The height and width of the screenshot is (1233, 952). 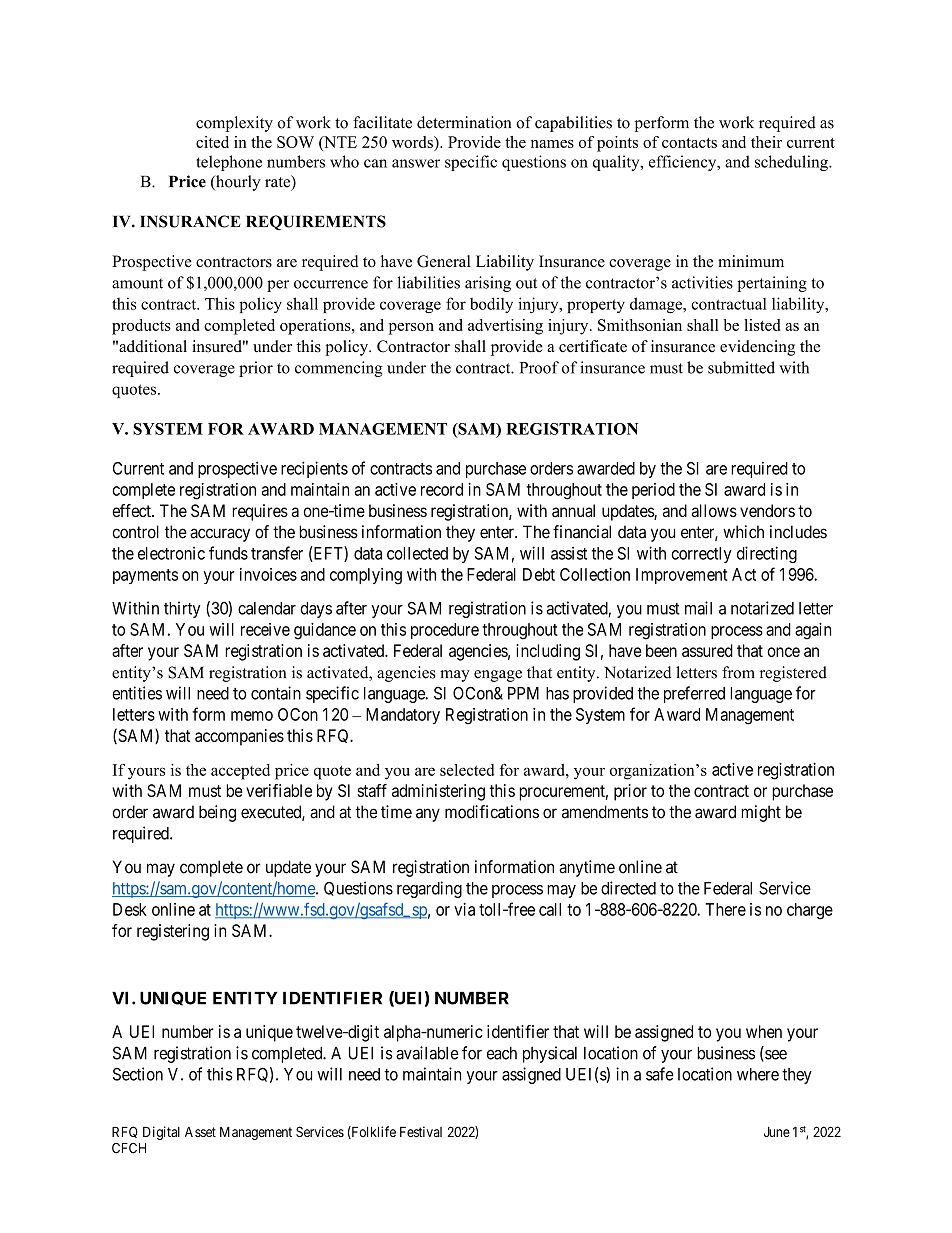 What do you see at coordinates (212, 142) in the screenshot?
I see `cited` at bounding box center [212, 142].
